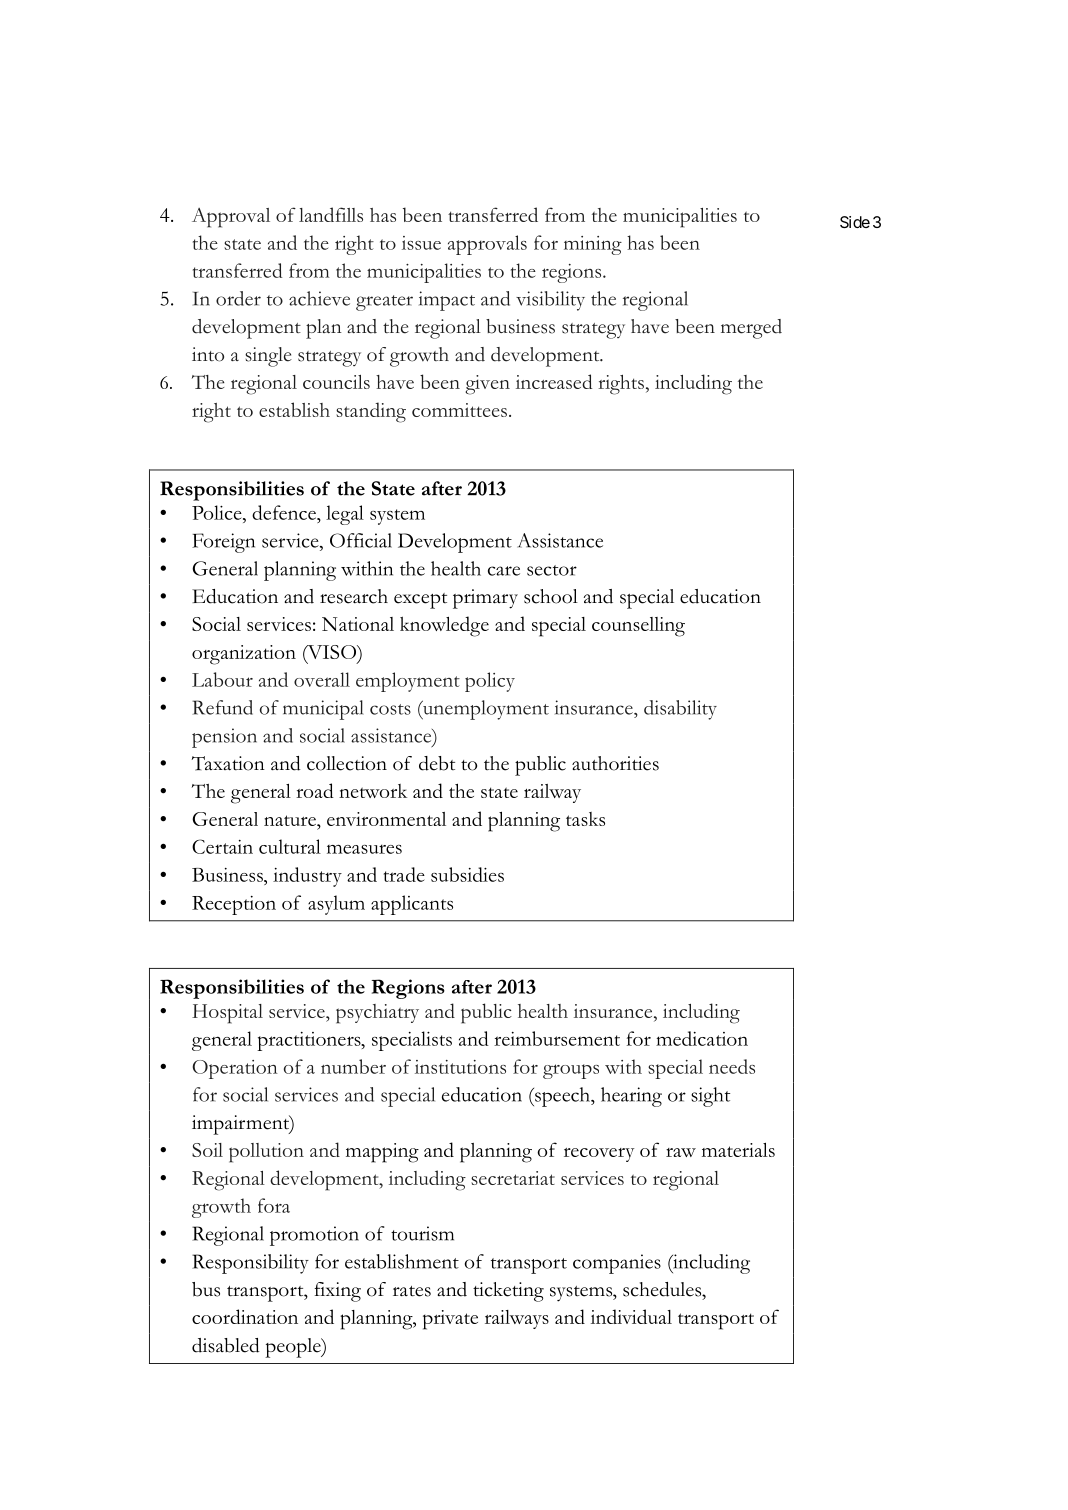 Image resolution: width=1068 pixels, height=1510 pixels. Describe the element at coordinates (450, 1320) in the document. I see `private` at that location.
